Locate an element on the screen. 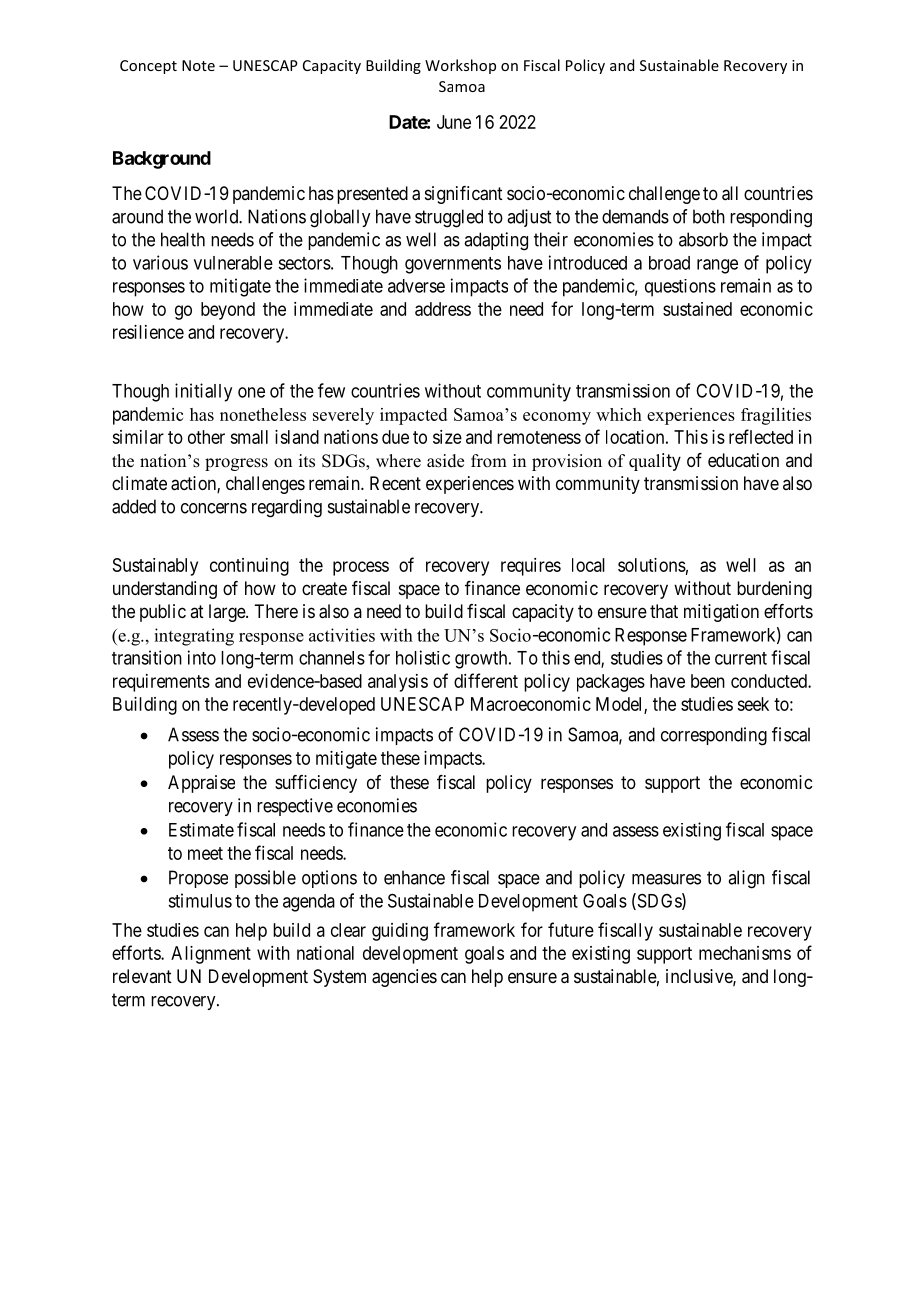 This screenshot has width=924, height=1308. solutions is located at coordinates (652, 565).
